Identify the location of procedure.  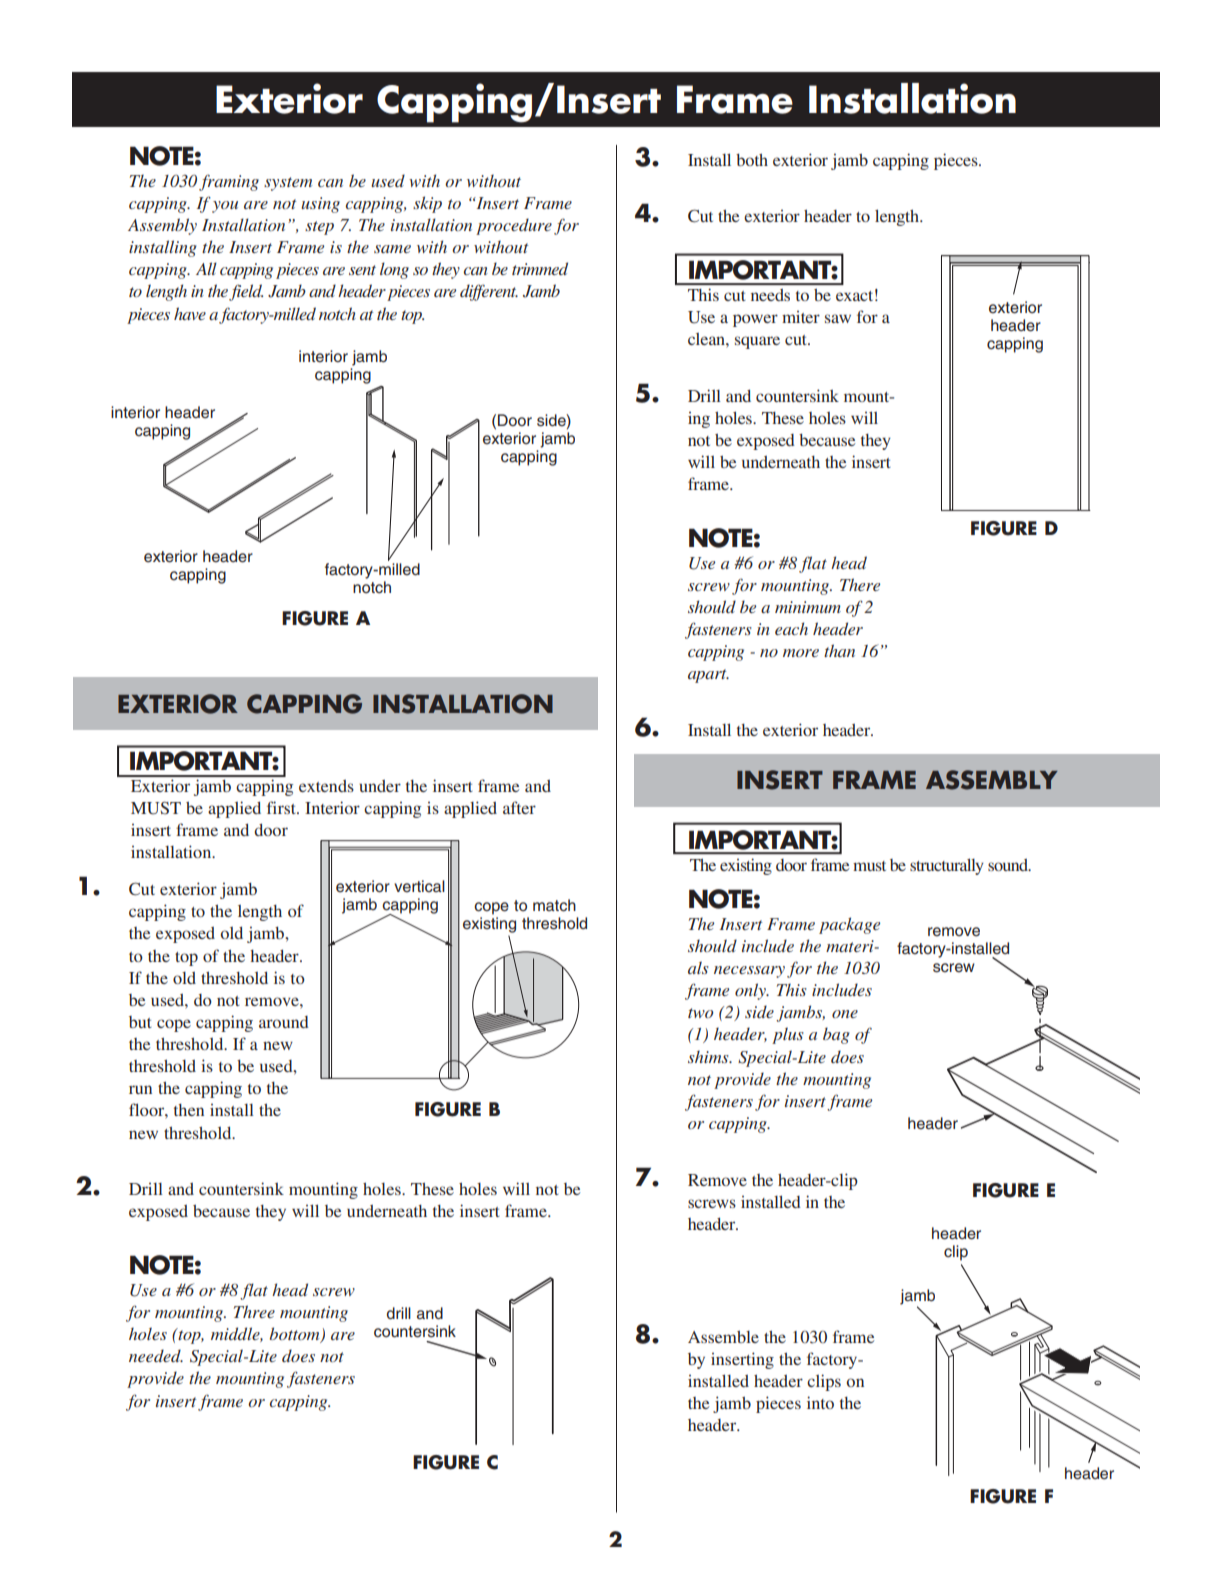
(514, 226).
